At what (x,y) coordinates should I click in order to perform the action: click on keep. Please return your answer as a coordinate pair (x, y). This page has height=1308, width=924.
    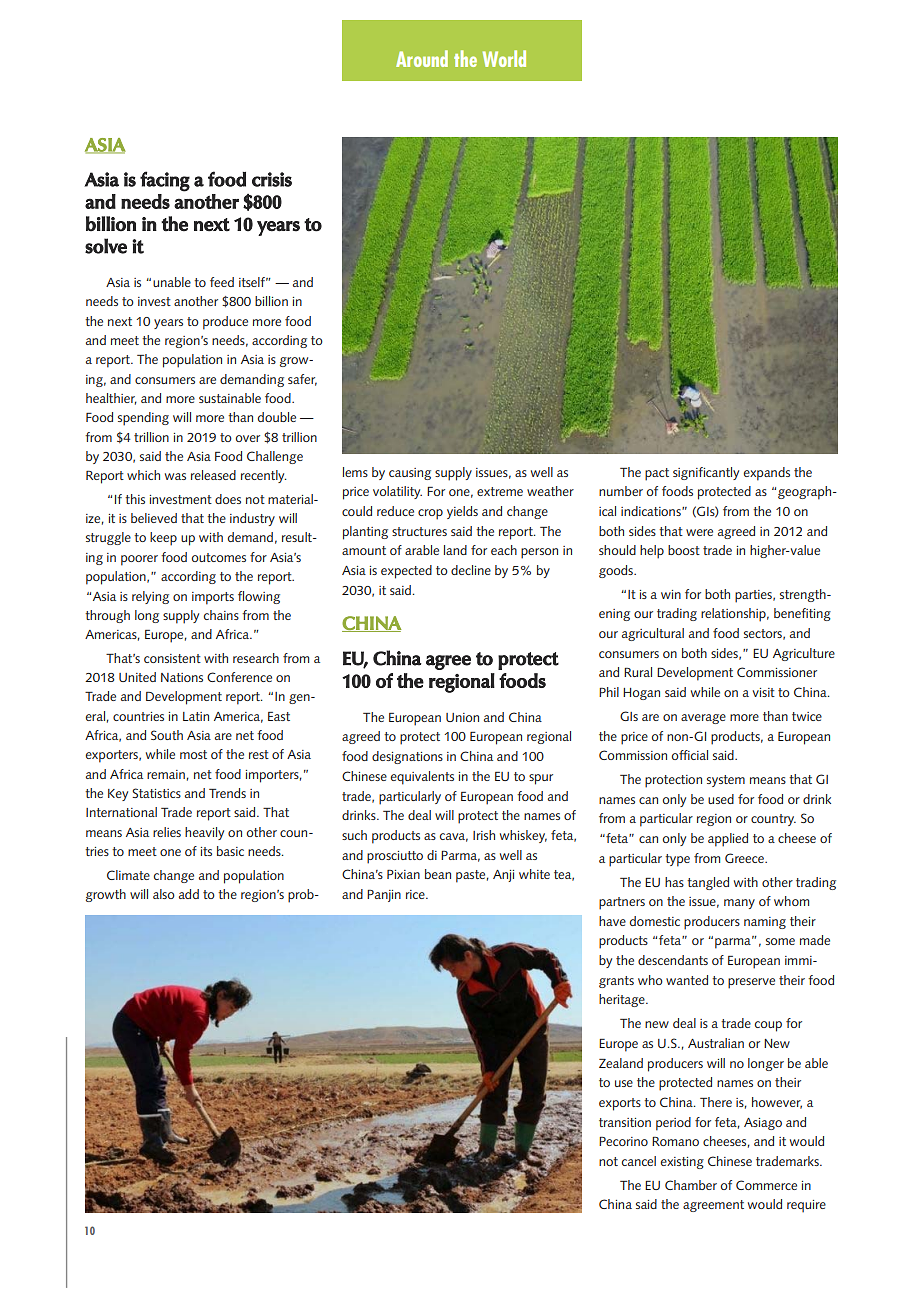
    Looking at the image, I should click on (163, 539).
